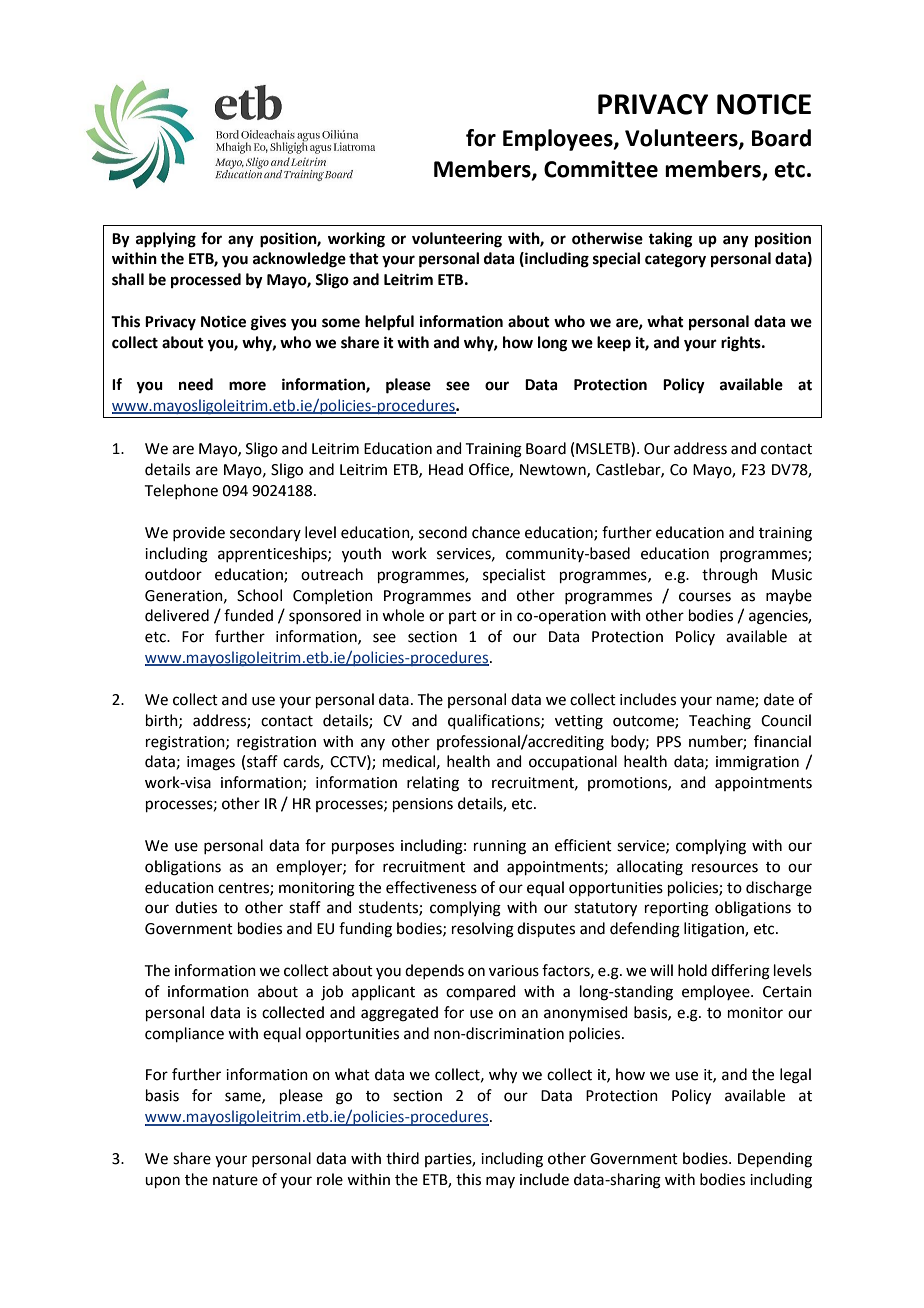 The height and width of the screenshot is (1308, 924). What do you see at coordinates (446, 469) in the screenshot?
I see `Head` at bounding box center [446, 469].
